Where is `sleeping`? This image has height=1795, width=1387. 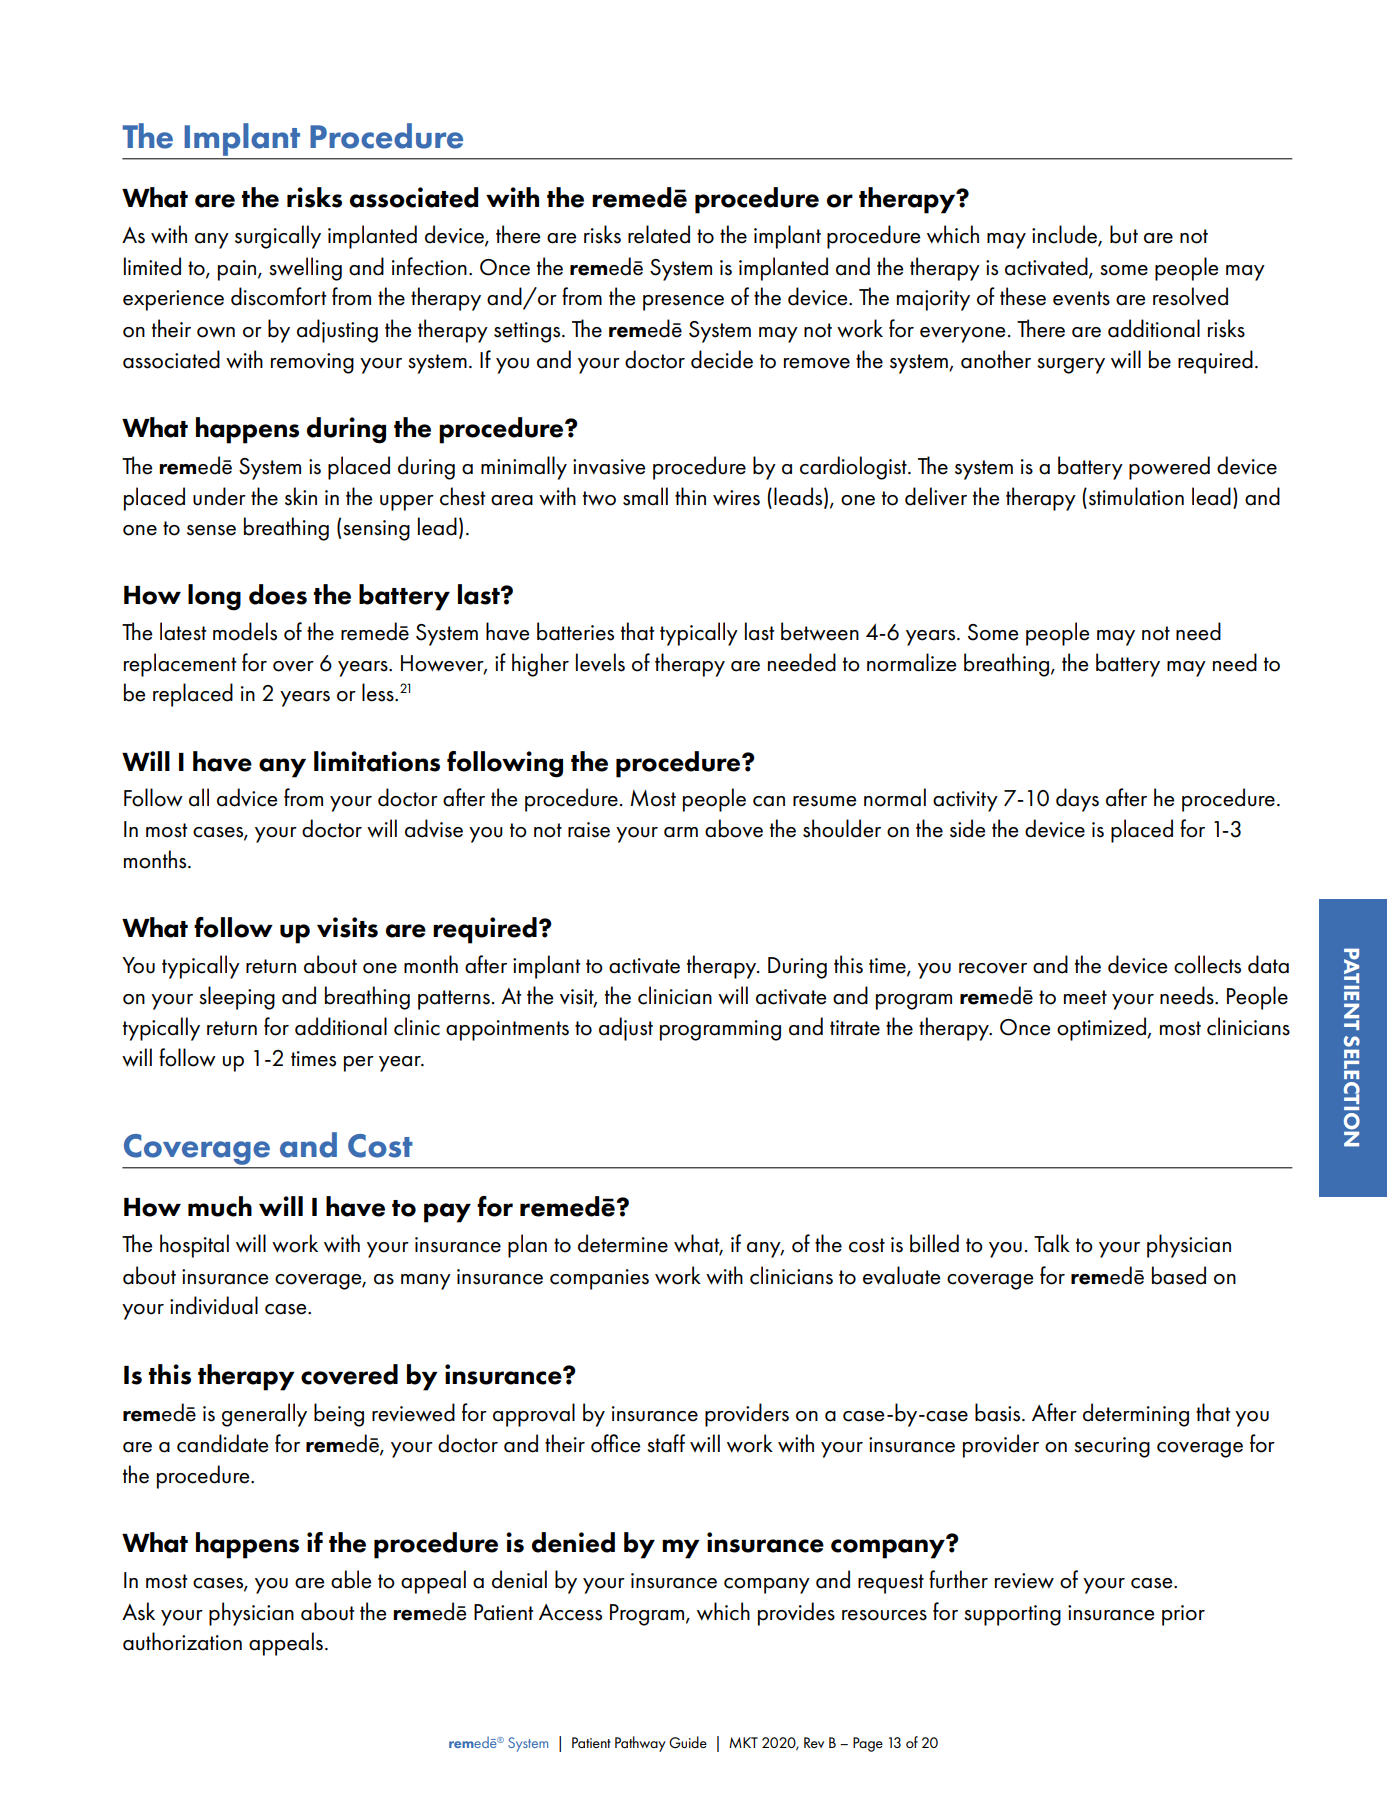
sleeping is located at coordinates (237, 998).
